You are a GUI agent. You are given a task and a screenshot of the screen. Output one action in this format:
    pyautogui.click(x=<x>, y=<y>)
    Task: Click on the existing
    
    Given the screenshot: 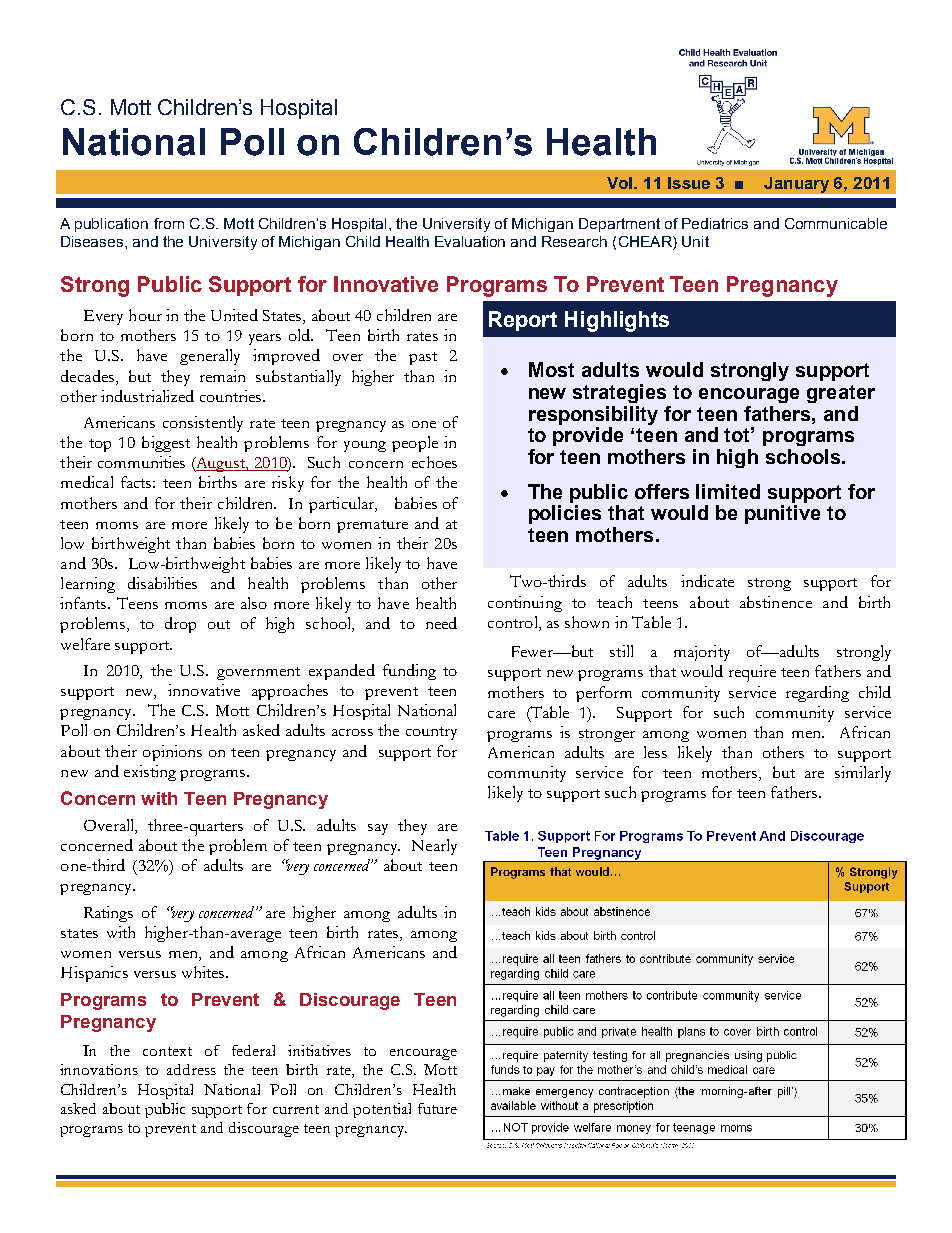 What is the action you would take?
    pyautogui.click(x=150, y=773)
